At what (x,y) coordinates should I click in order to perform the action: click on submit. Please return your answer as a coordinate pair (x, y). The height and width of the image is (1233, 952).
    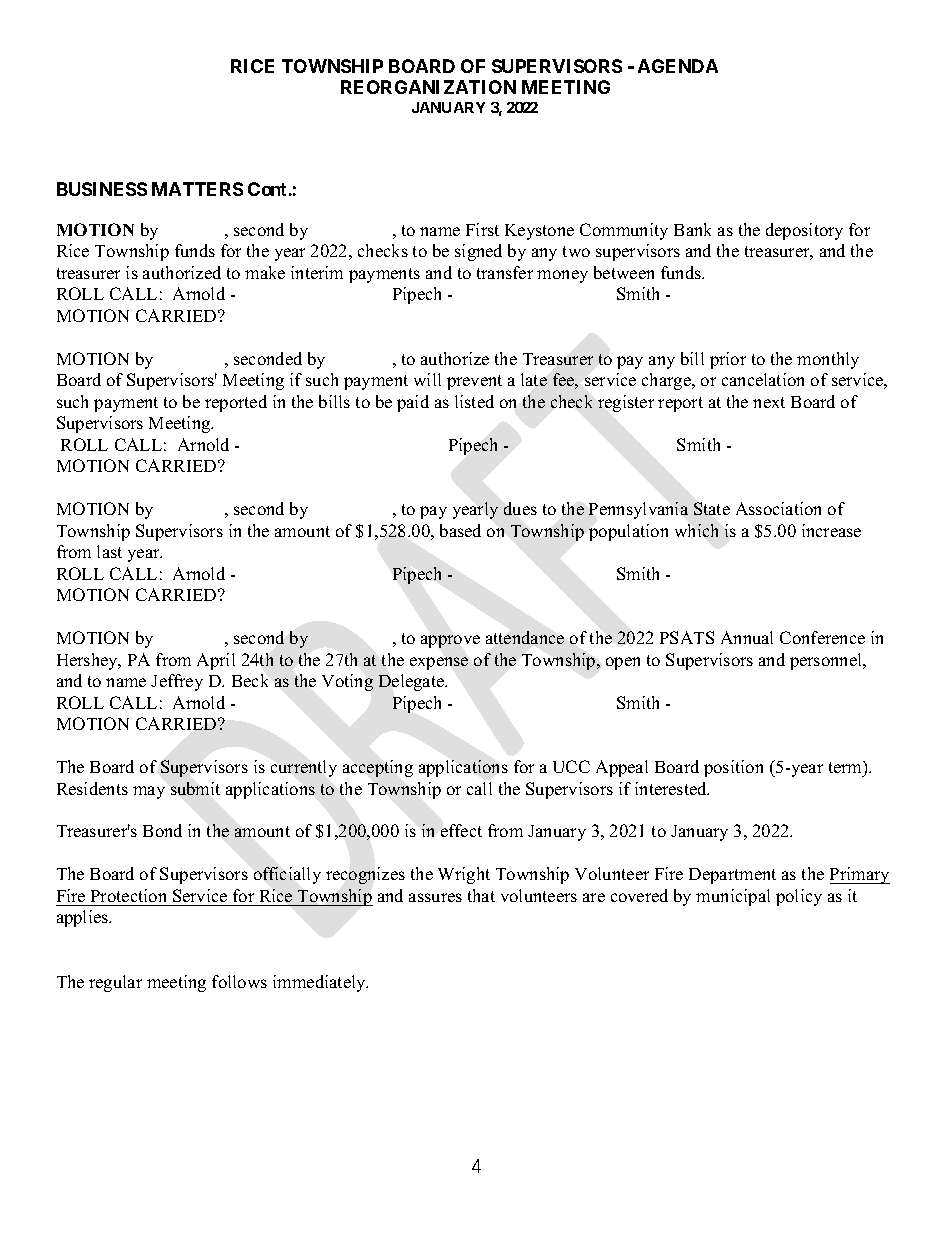
    Looking at the image, I should click on (195, 788).
